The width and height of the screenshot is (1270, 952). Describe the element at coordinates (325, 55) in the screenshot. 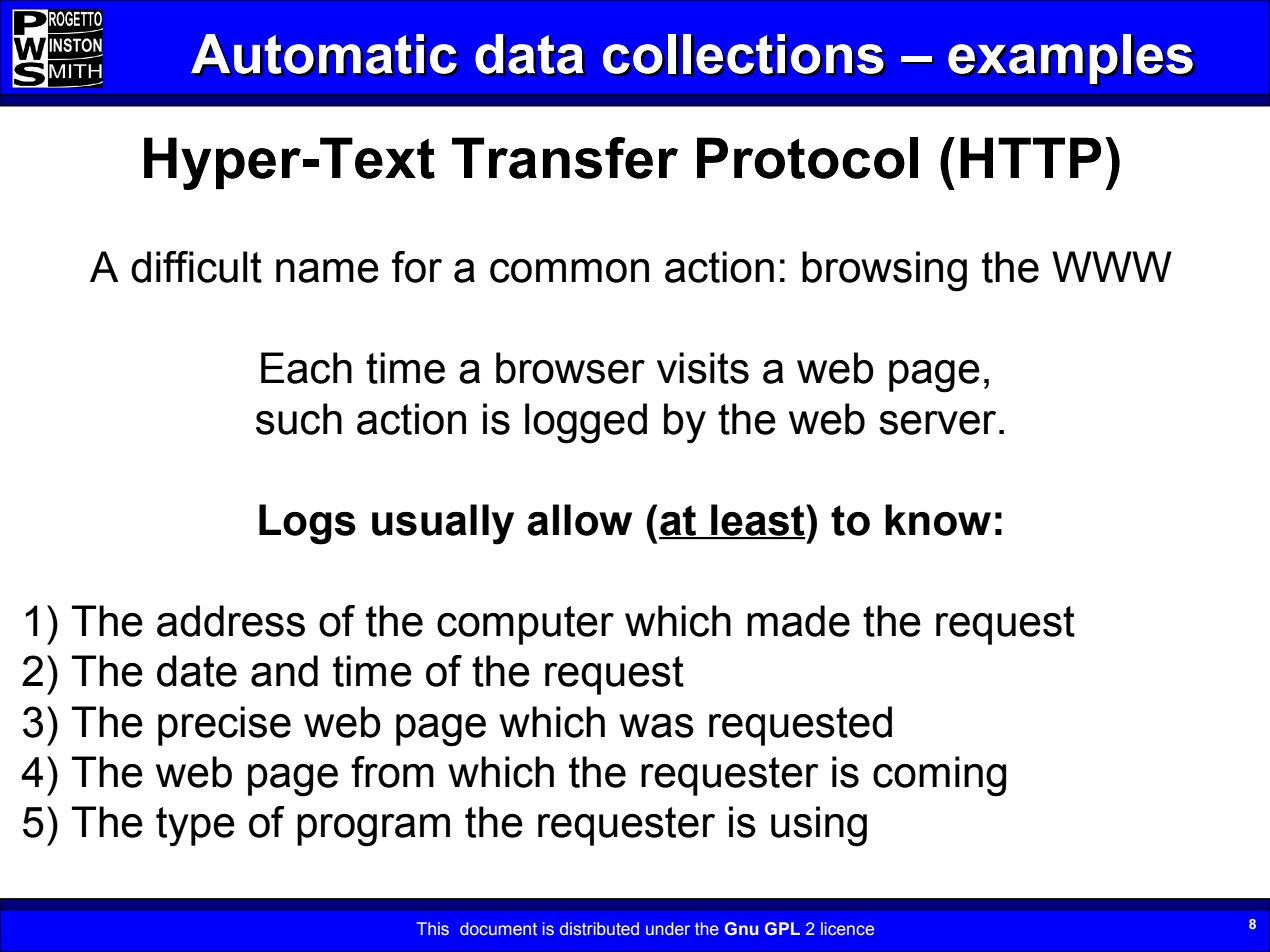

I see `Automatic` at that location.
